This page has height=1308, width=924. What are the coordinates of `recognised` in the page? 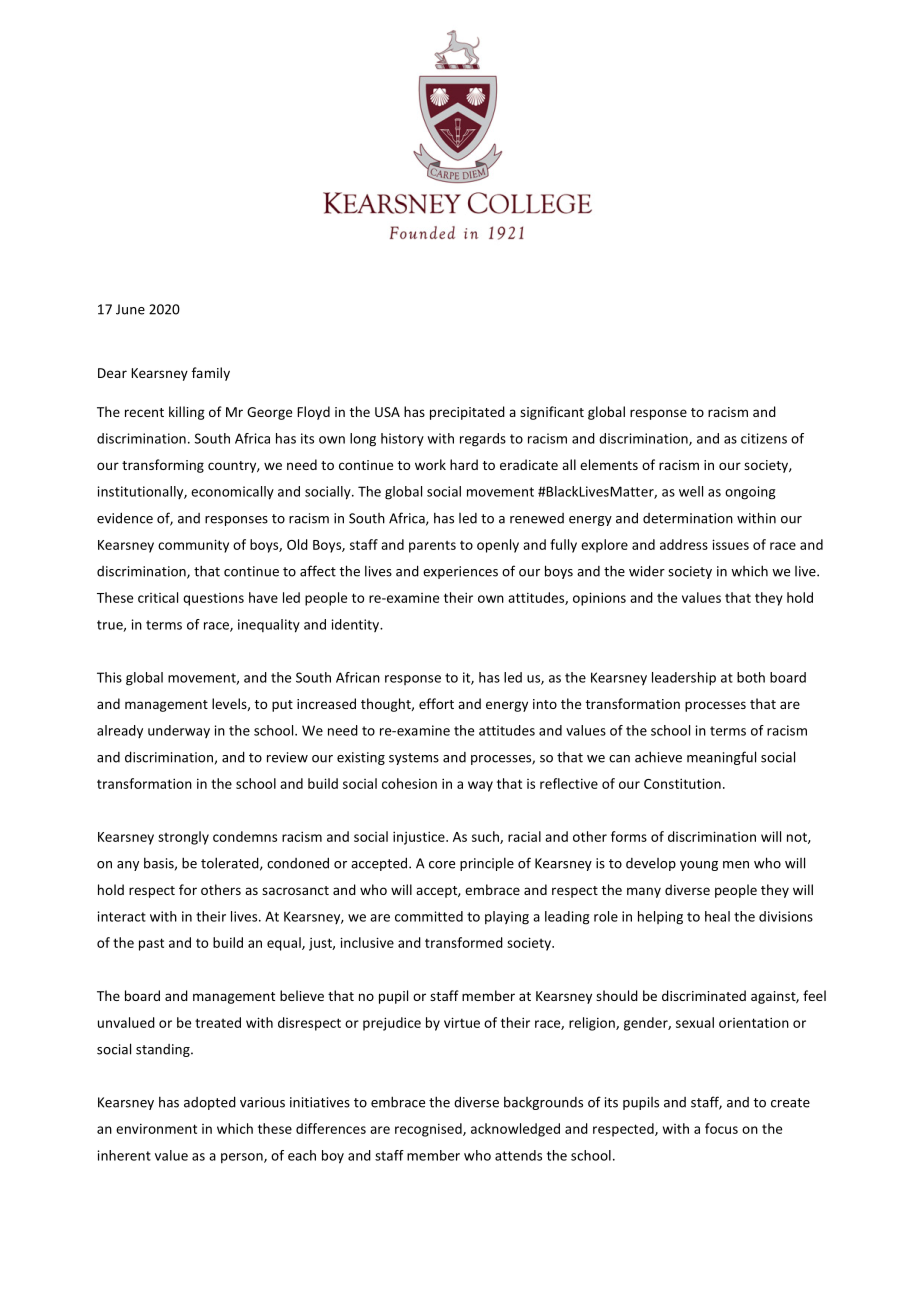 It's located at (429, 1130).
